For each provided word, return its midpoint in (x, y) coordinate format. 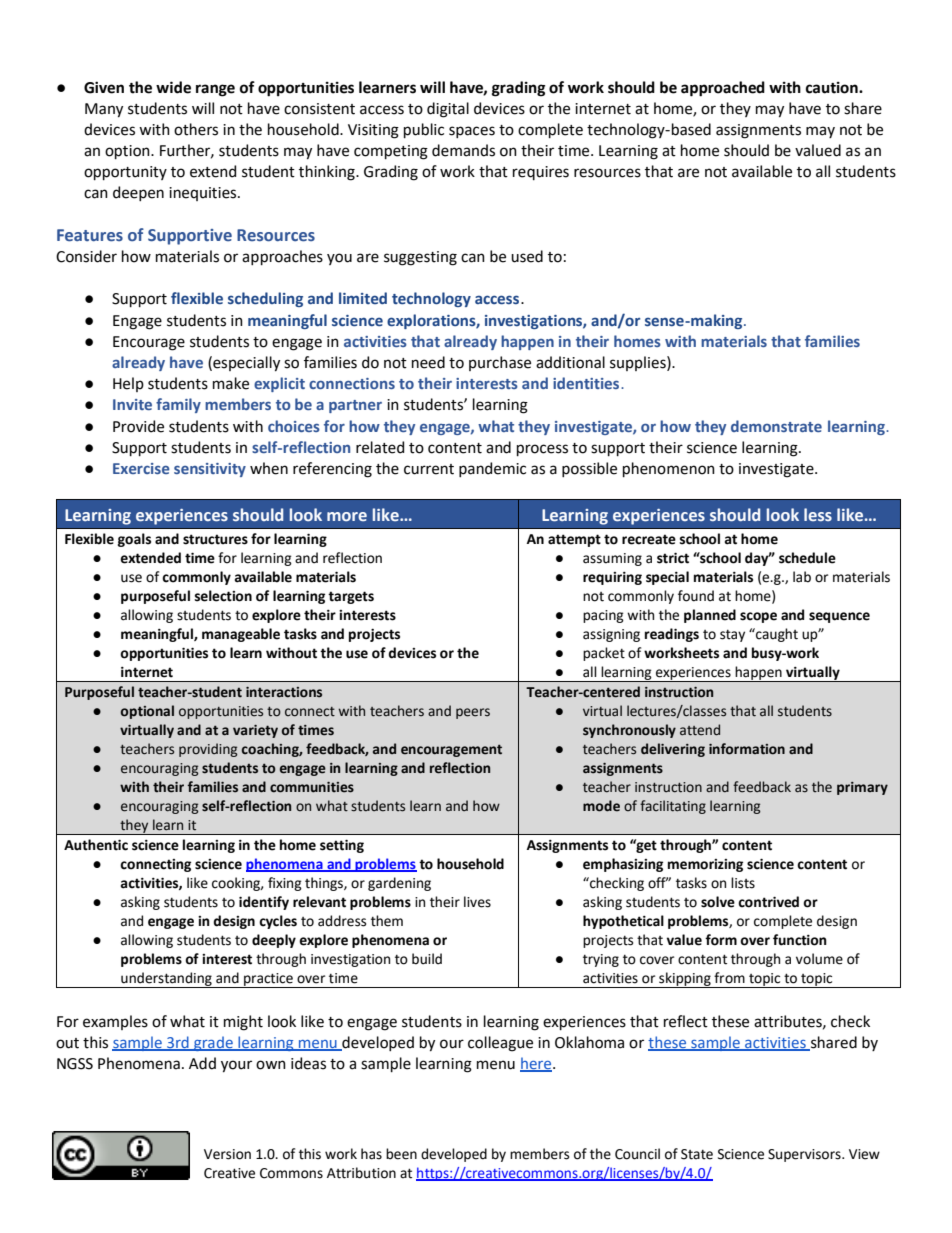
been (401, 1154)
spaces (472, 132)
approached (723, 89)
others (196, 129)
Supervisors (805, 1155)
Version (227, 1154)
